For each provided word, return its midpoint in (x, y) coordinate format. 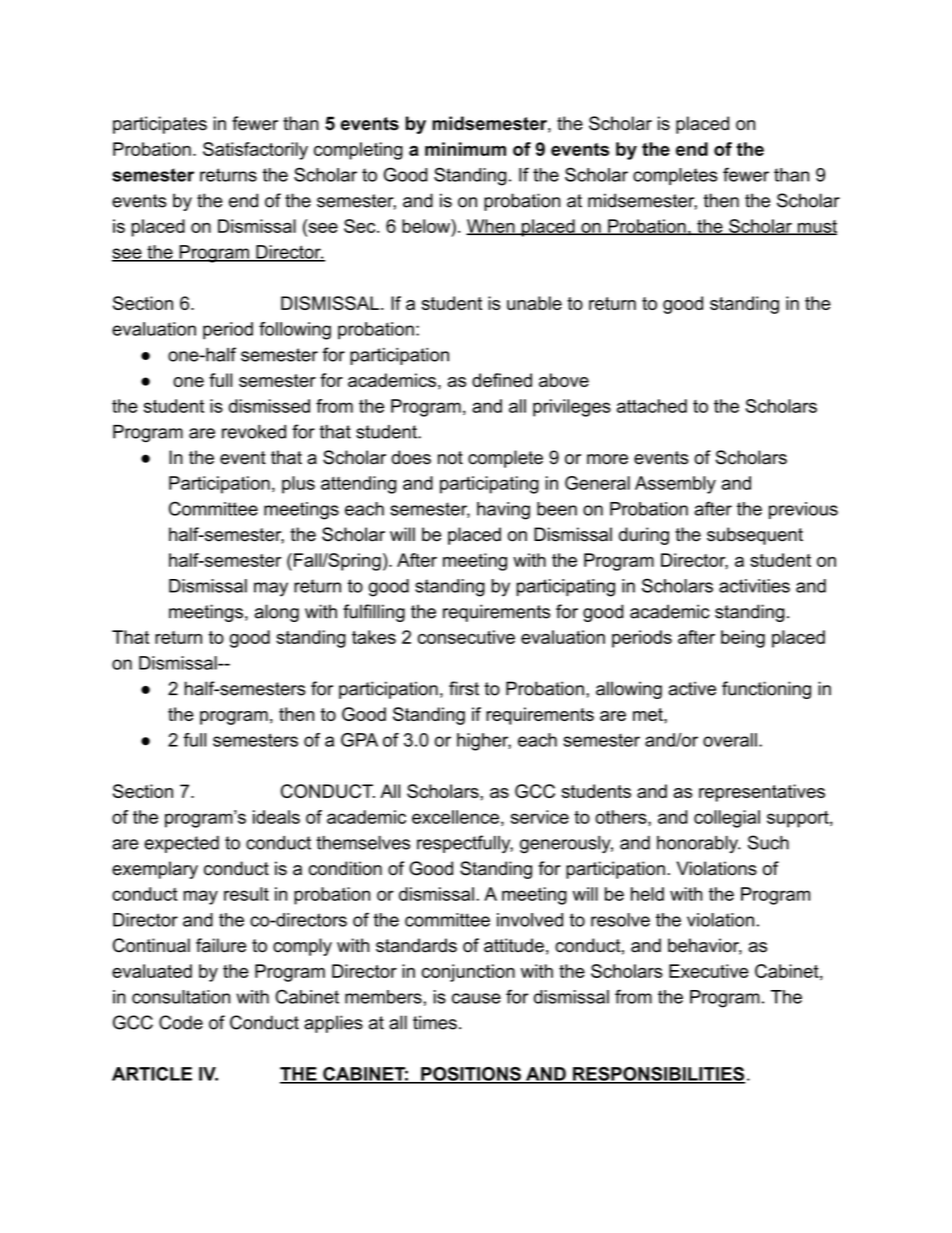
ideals (276, 817)
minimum (465, 149)
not (450, 458)
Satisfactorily (255, 151)
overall (730, 740)
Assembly (675, 485)
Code (181, 1022)
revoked (254, 432)
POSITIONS (471, 1075)
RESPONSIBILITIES (658, 1075)
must (816, 227)
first (464, 688)
